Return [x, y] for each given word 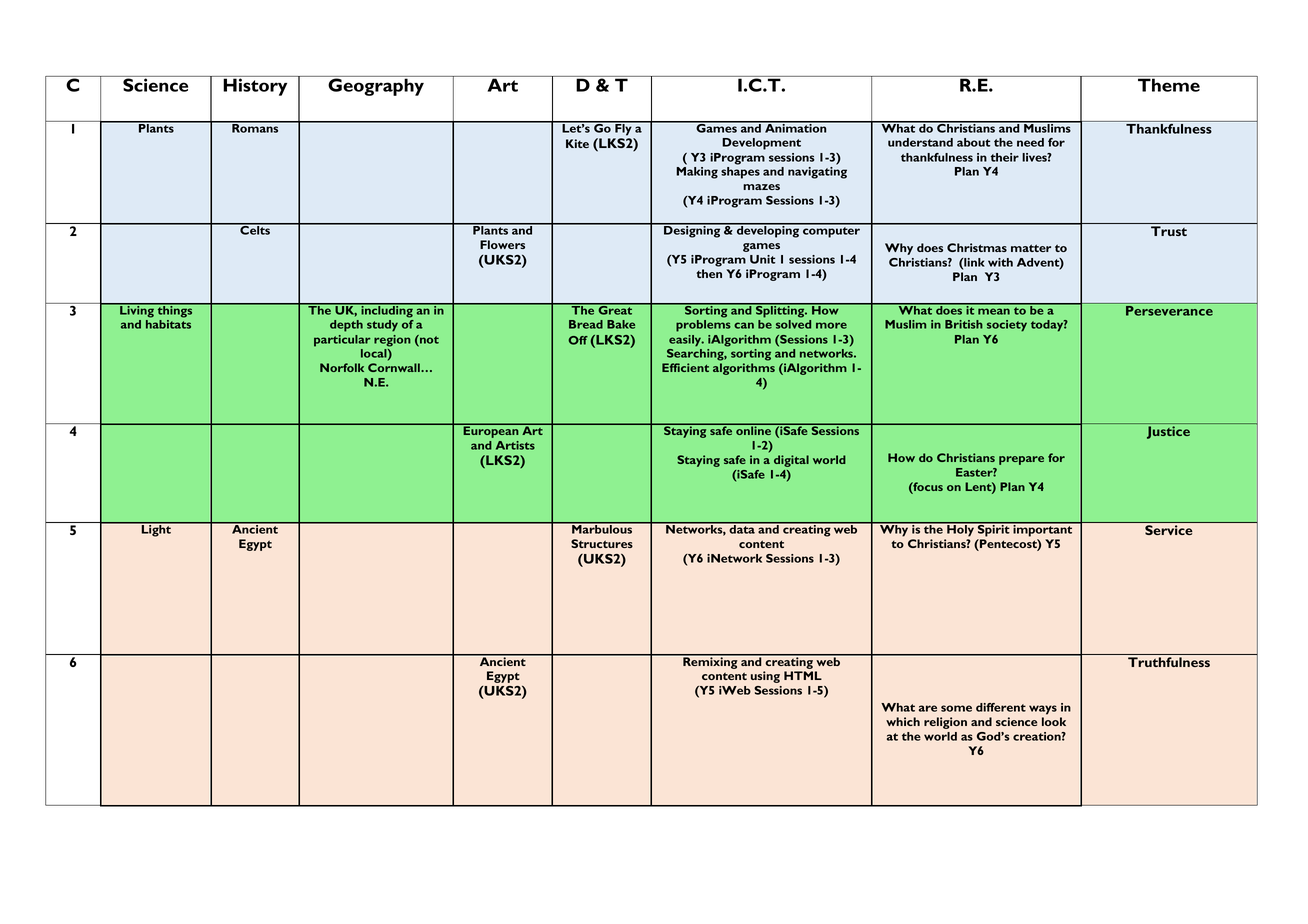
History [255, 86]
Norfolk [342, 367]
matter [1031, 248]
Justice [1168, 432]
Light [156, 530]
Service [1168, 529]
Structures [602, 543]
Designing [692, 231]
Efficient [685, 367]
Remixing [710, 662]
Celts [255, 229]
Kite [577, 143]
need [1030, 142]
